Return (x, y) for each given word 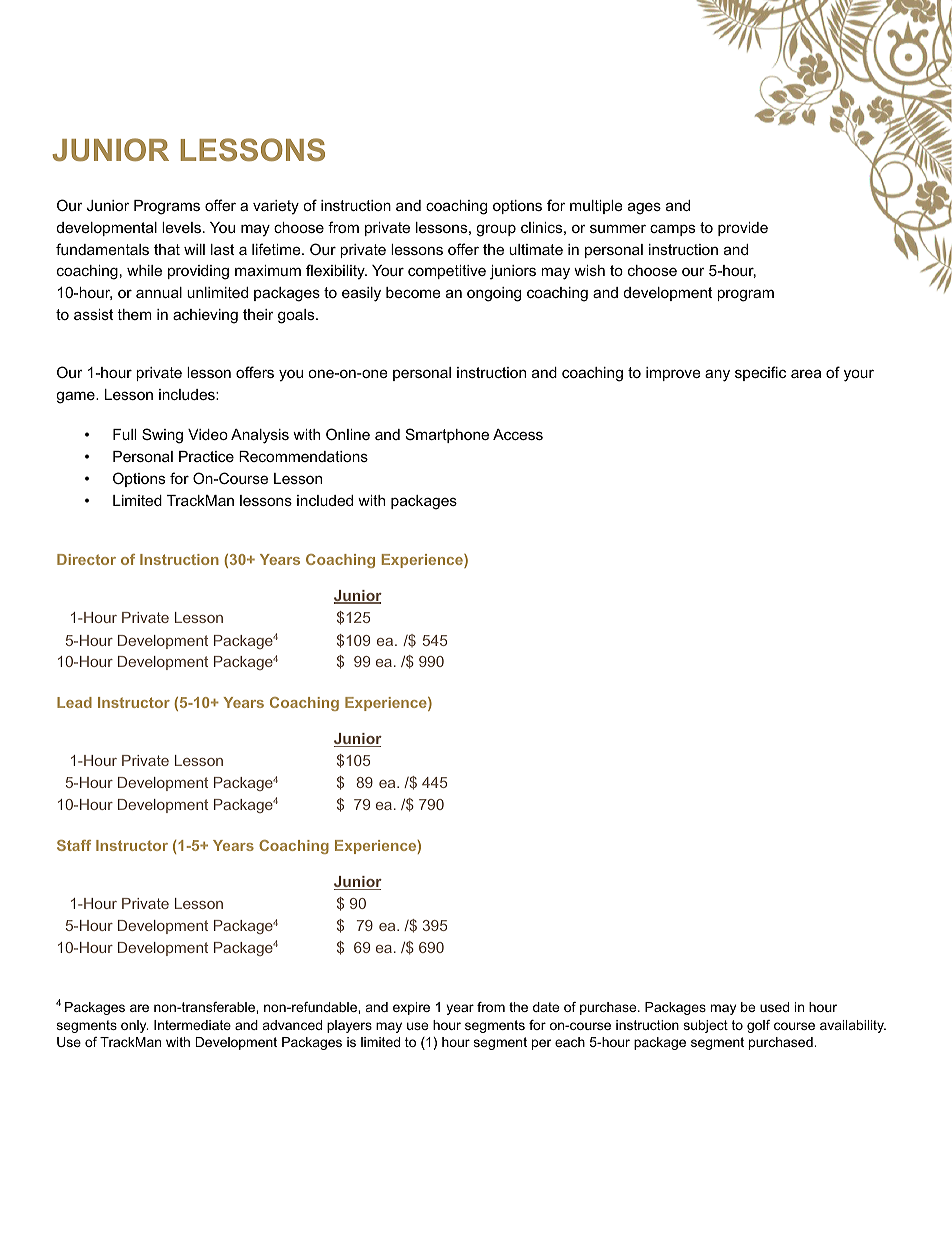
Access (518, 434)
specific (760, 373)
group (496, 230)
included (325, 500)
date (546, 1007)
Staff (74, 845)
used (774, 1007)
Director (86, 559)
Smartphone (447, 435)
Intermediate (192, 1025)
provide (743, 229)
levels (181, 227)
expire (411, 1008)
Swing (162, 436)
